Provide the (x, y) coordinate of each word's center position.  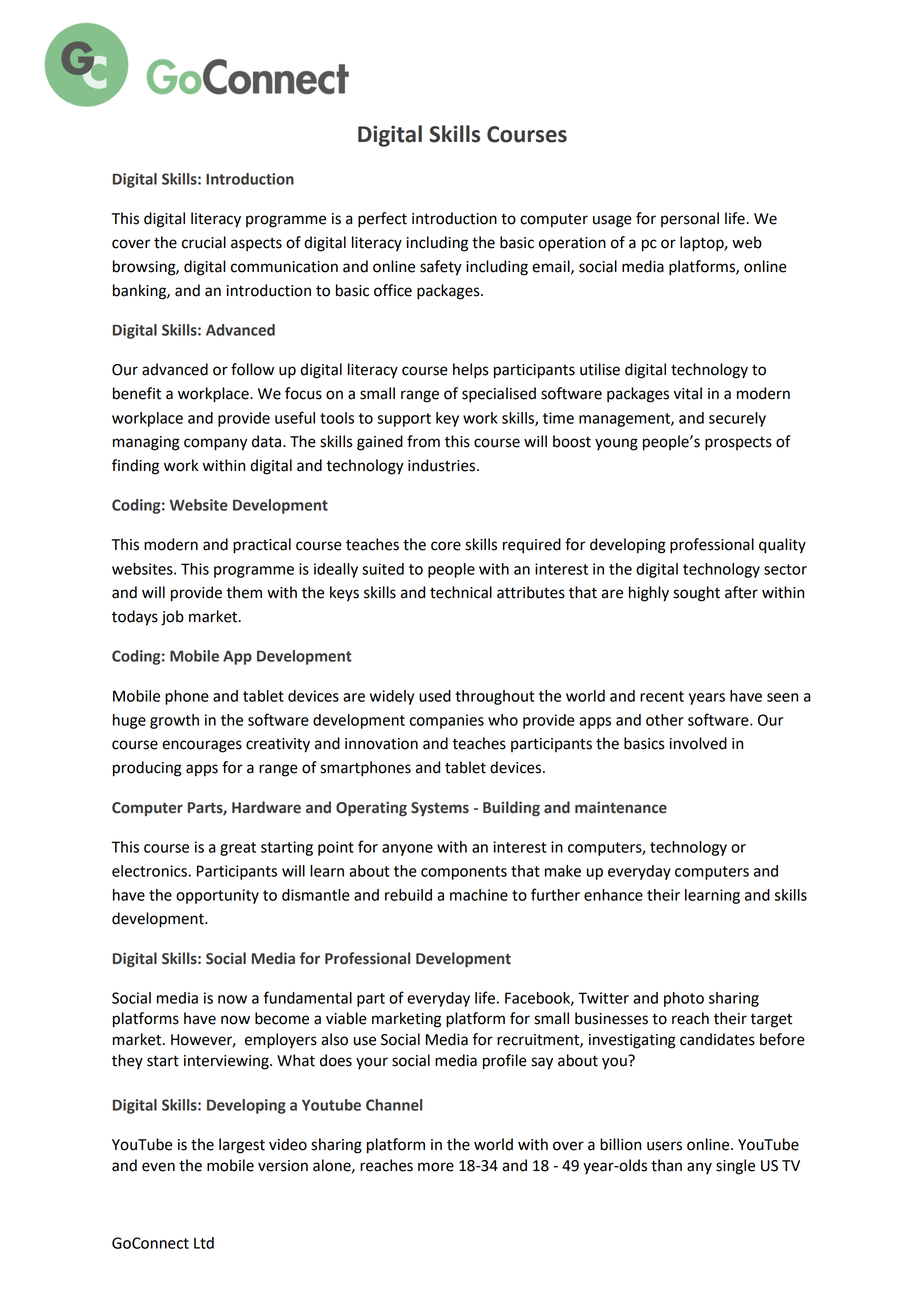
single (735, 1167)
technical (461, 592)
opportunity (217, 896)
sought (696, 594)
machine (479, 895)
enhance (613, 895)
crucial (204, 242)
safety (441, 268)
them (244, 592)
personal (690, 219)
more (436, 1167)
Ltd (204, 1243)
